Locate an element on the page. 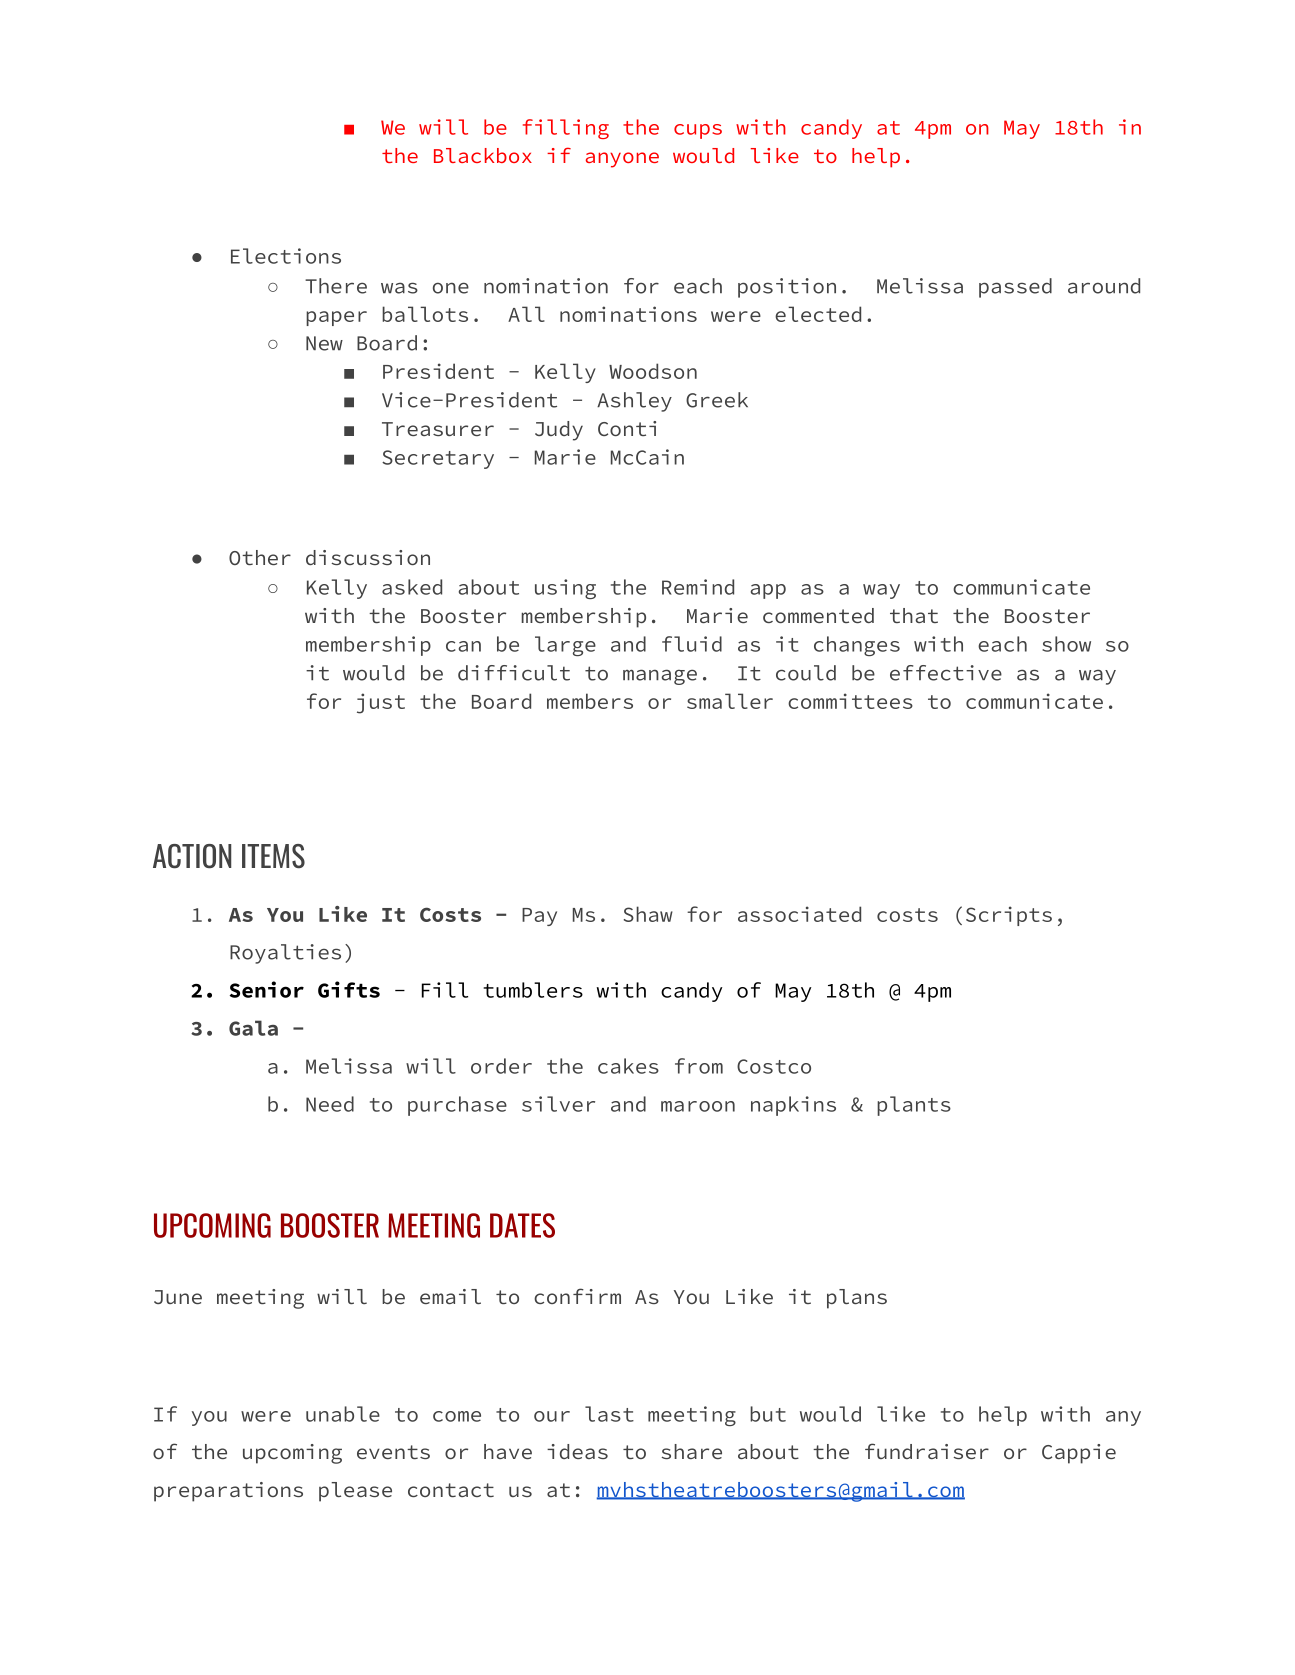 This page has height=1675, width=1295. plants is located at coordinates (914, 1106).
